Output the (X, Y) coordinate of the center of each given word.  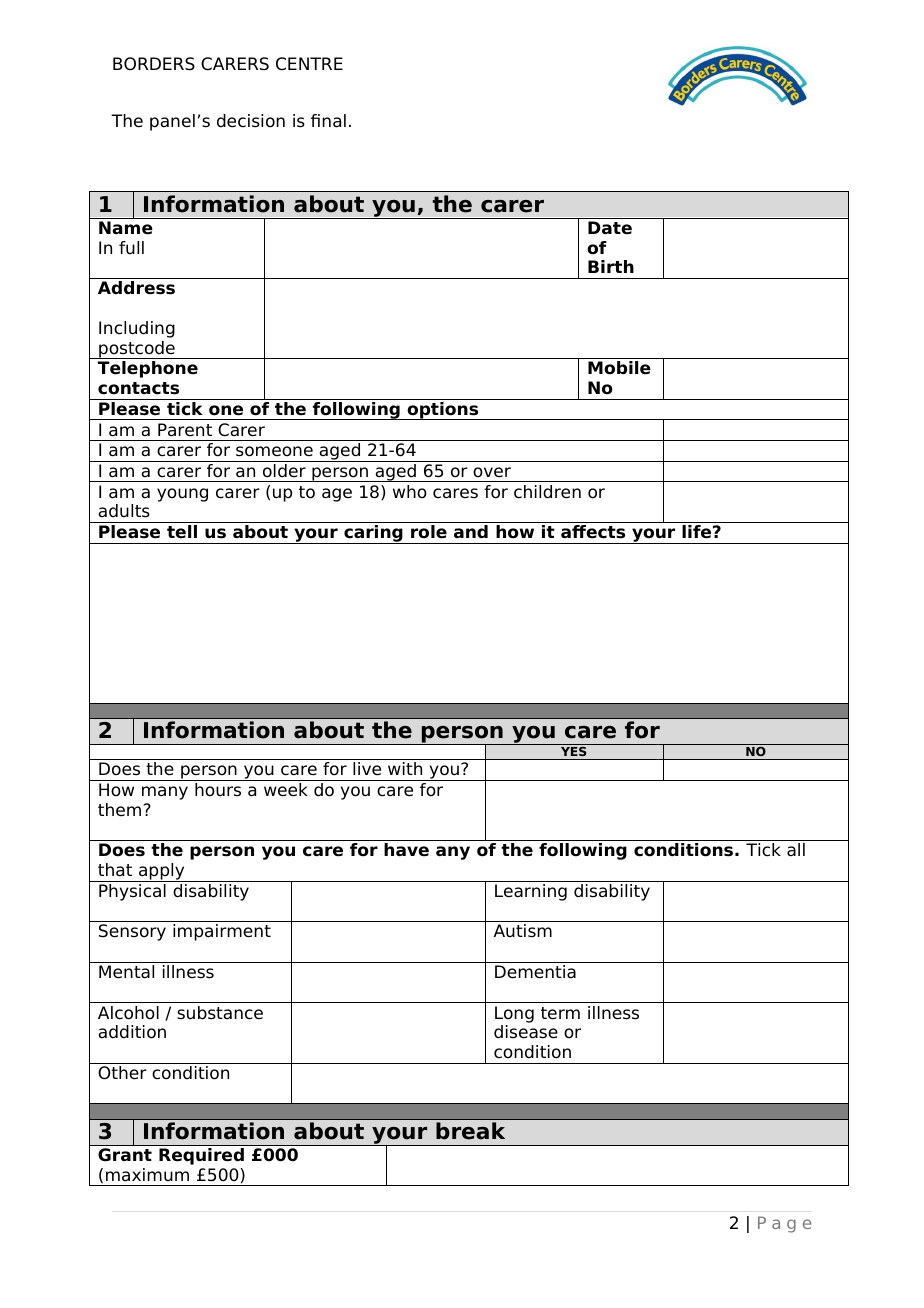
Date (610, 228)
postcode (137, 350)
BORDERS (154, 64)
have (406, 850)
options (443, 411)
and (471, 532)
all (796, 850)
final (328, 121)
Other (122, 1073)
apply (162, 872)
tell (182, 532)
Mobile (619, 368)
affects (593, 532)
